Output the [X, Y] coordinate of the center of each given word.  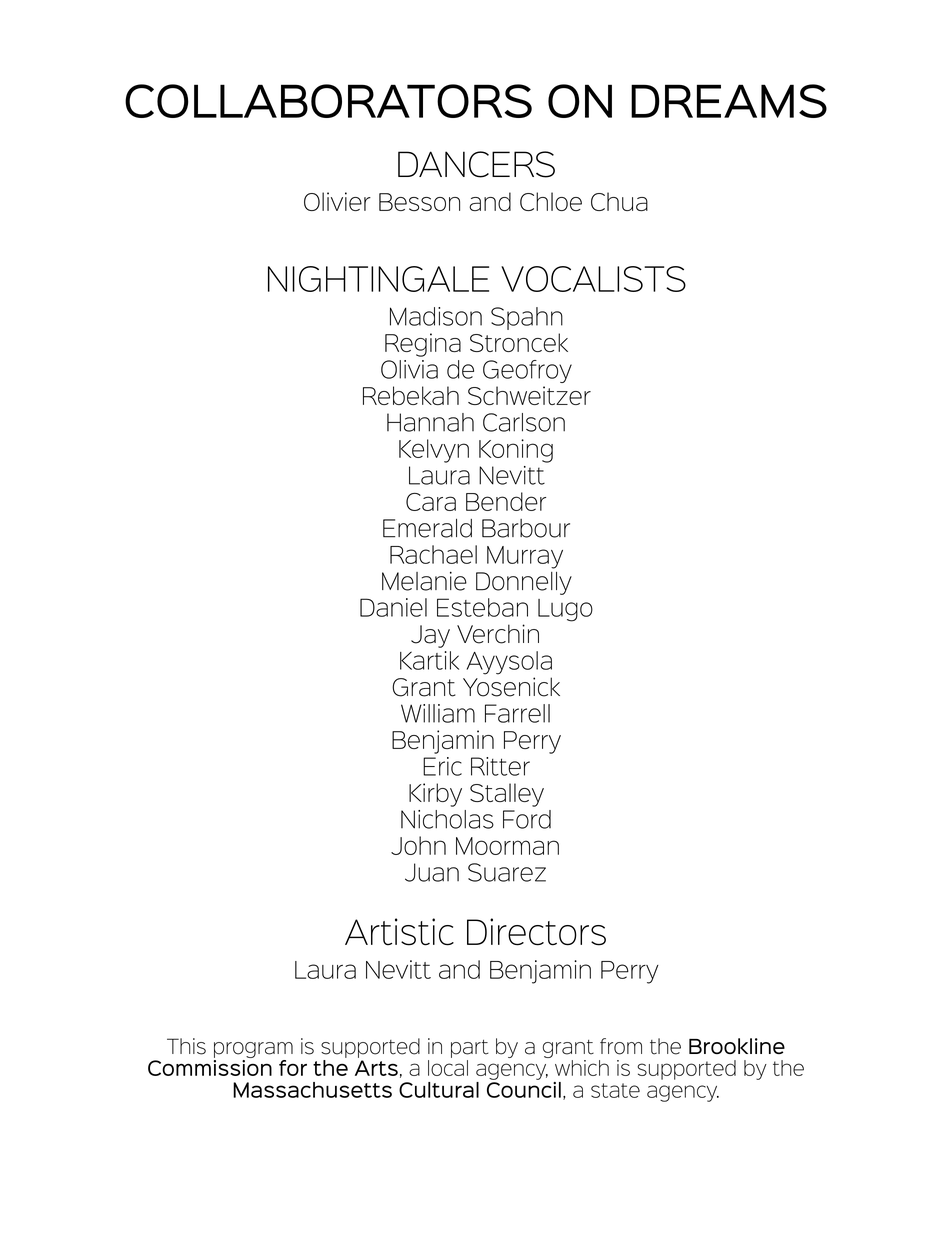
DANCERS [476, 164]
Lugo [565, 610]
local [448, 1068]
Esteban [482, 607]
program [253, 1050]
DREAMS [729, 101]
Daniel [393, 607]
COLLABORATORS [328, 101]
